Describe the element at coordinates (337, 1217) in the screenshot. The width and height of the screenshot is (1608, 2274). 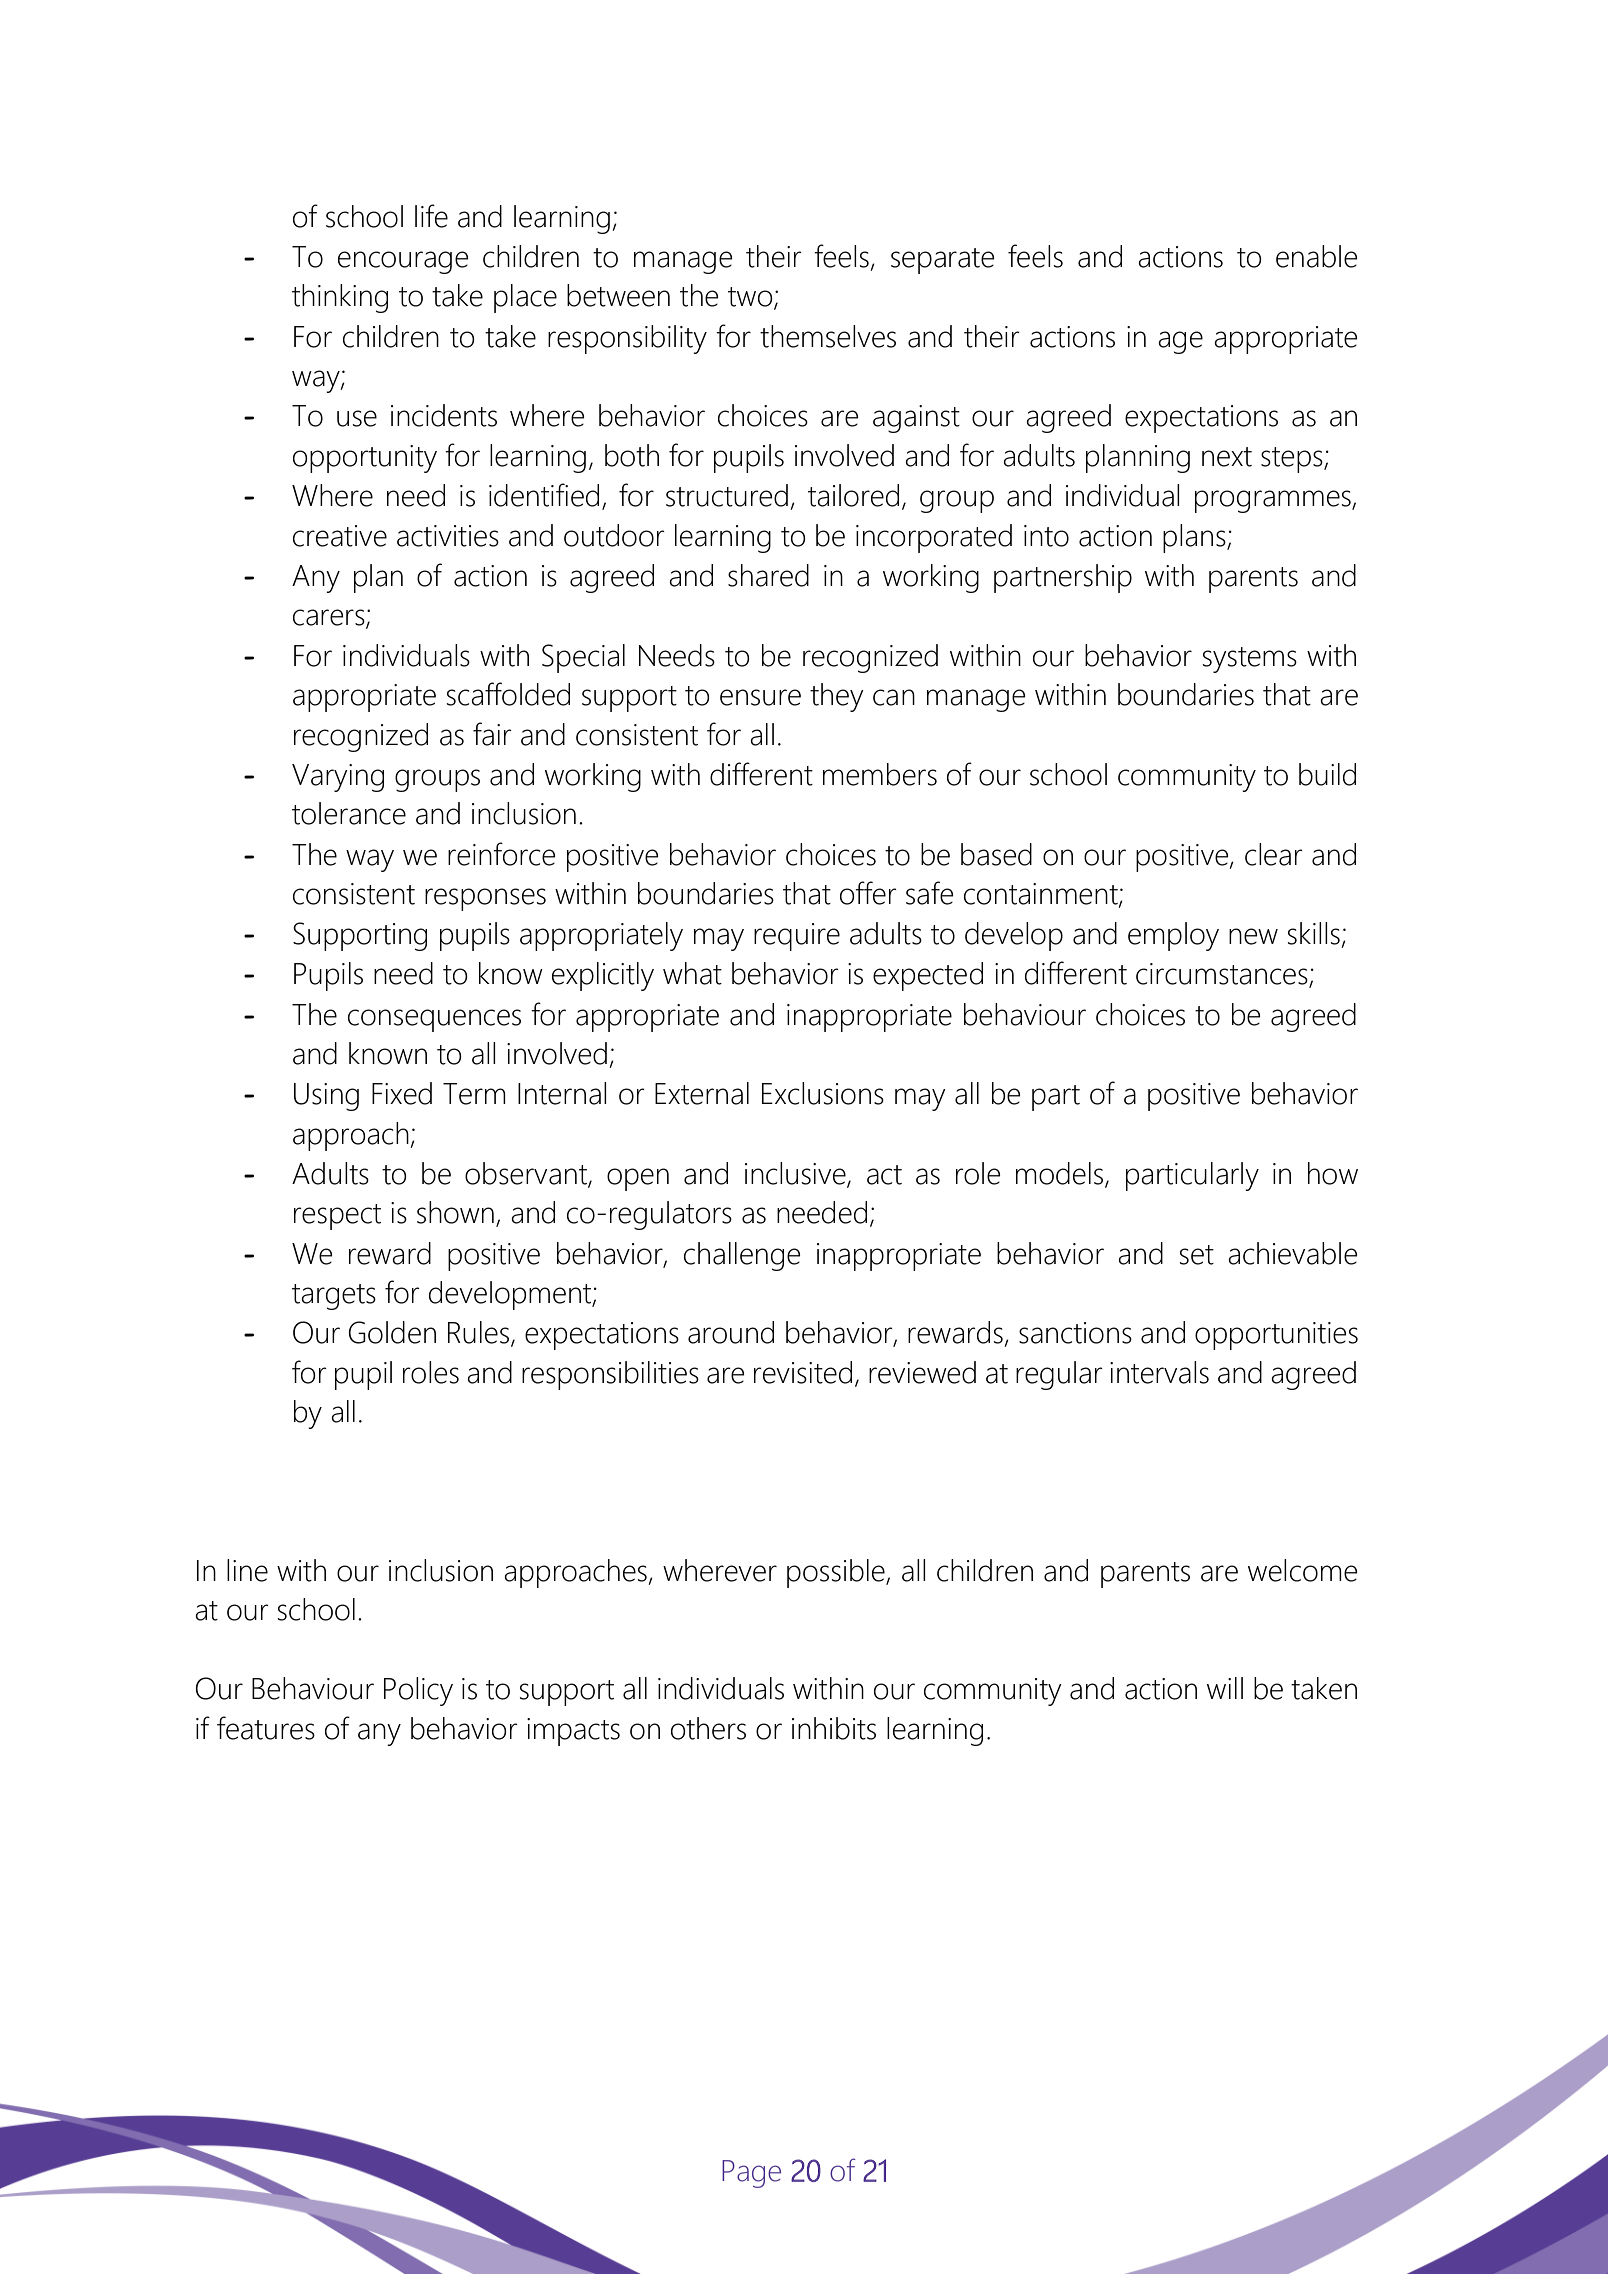
I see `respect` at that location.
